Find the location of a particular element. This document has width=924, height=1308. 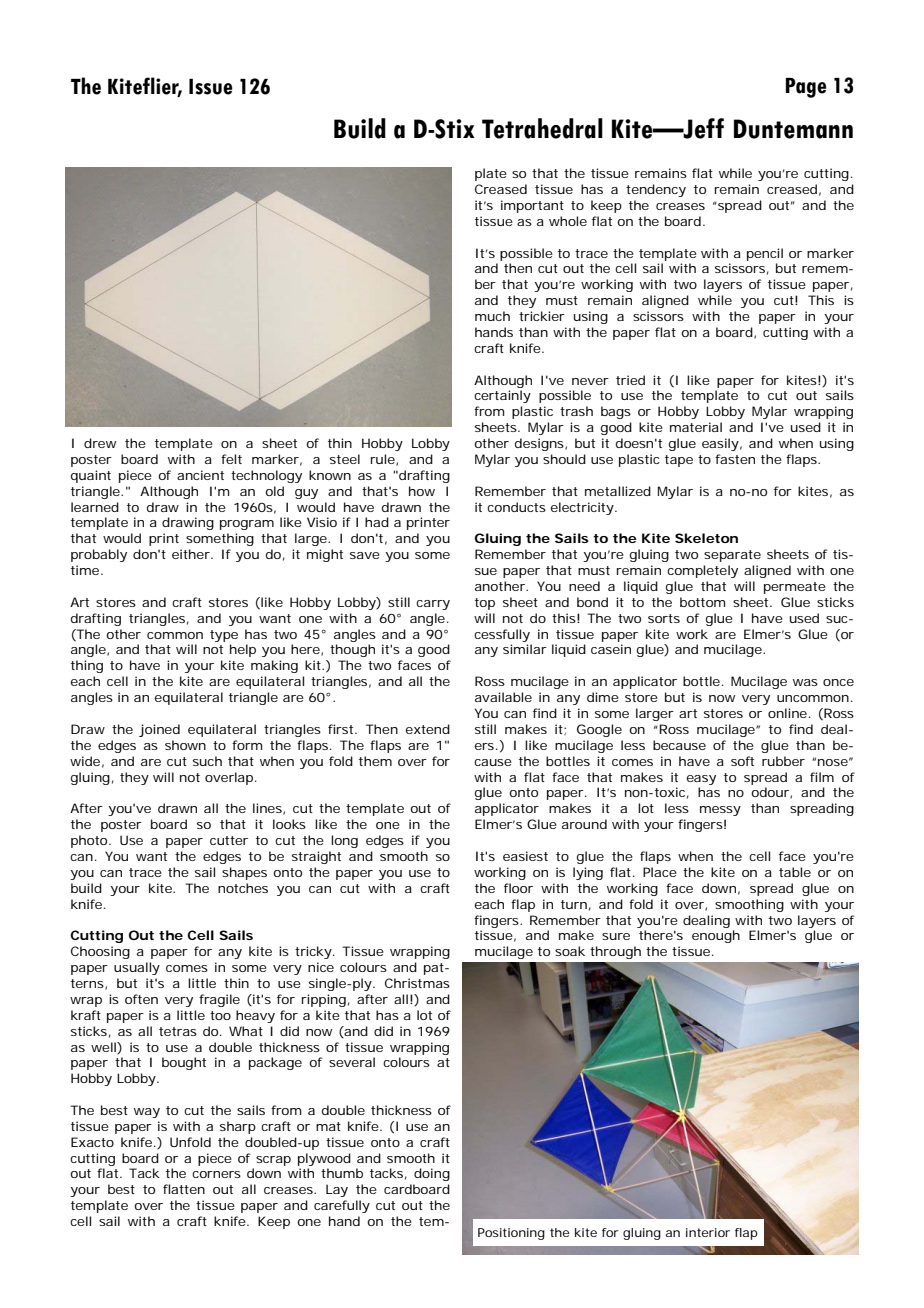

easiest is located at coordinates (525, 856).
